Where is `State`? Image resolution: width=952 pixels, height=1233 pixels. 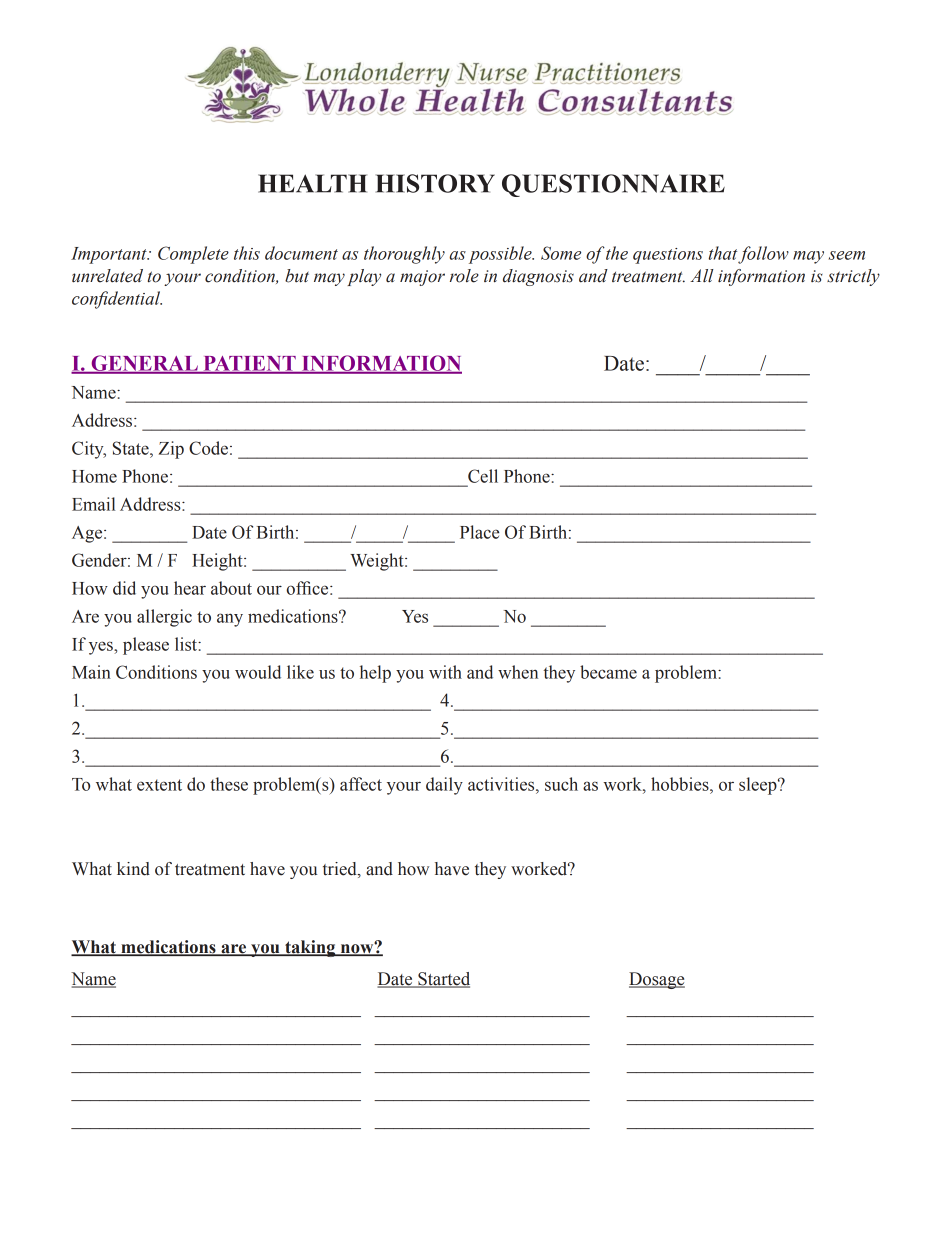
State is located at coordinates (132, 448).
